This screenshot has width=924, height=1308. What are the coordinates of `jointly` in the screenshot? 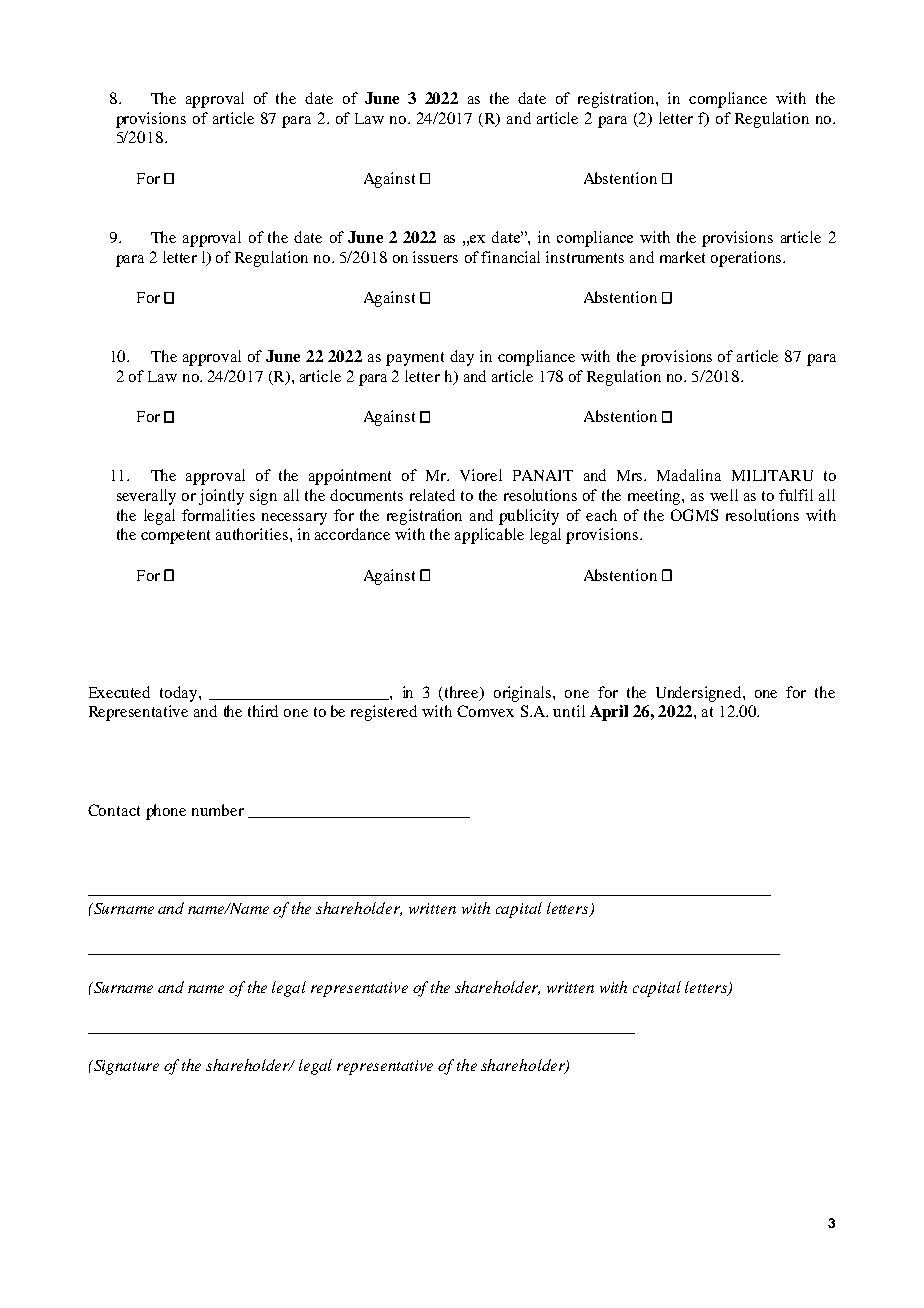 It's located at (221, 497).
